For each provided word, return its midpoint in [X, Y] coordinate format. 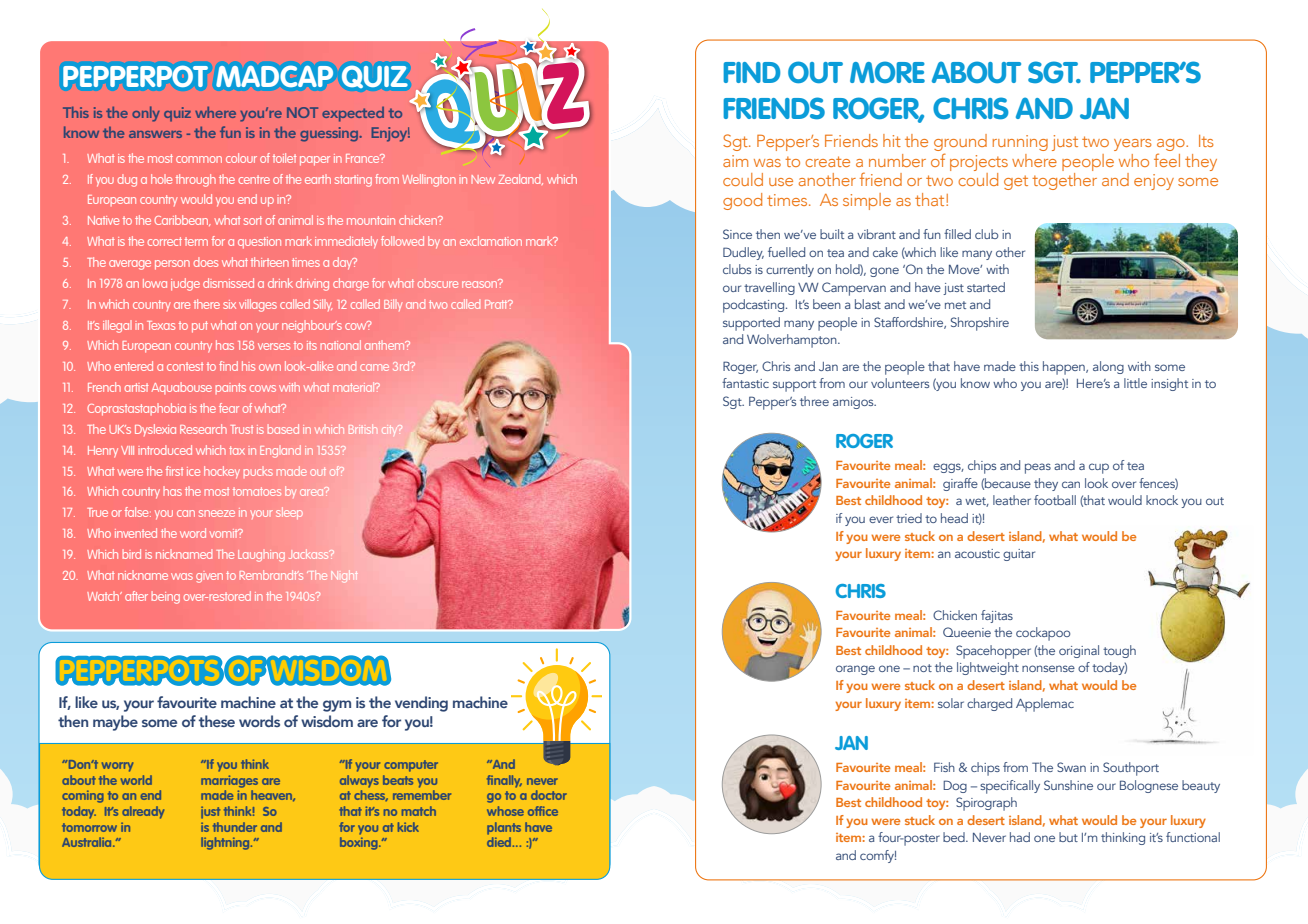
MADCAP [274, 76]
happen [1065, 368]
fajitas [997, 616]
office [543, 811]
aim [735, 161]
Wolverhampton [793, 341]
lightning [226, 843]
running [1020, 143]
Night [344, 576]
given [209, 578]
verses [274, 346]
